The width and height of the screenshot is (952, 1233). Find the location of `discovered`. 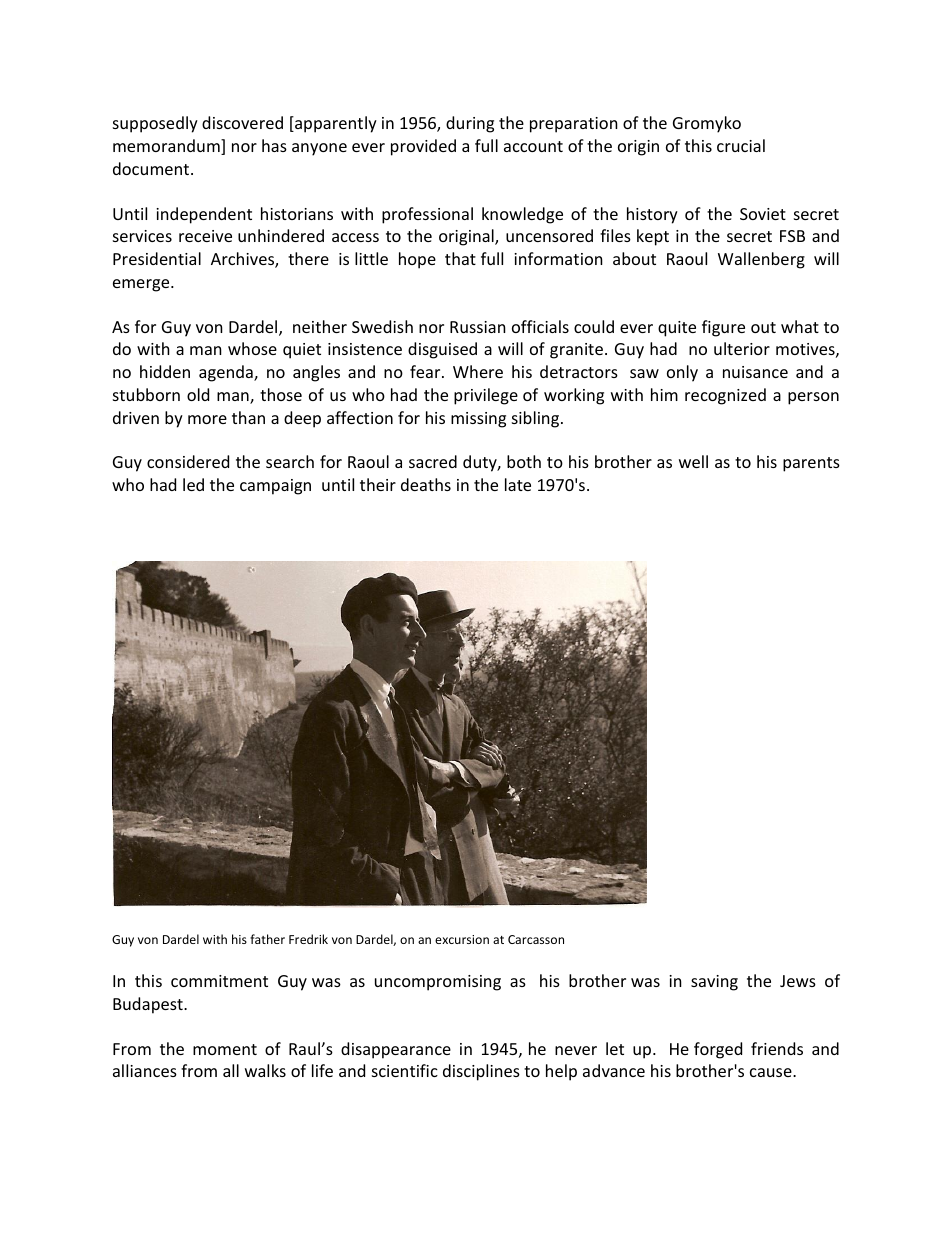

discovered is located at coordinates (242, 122).
